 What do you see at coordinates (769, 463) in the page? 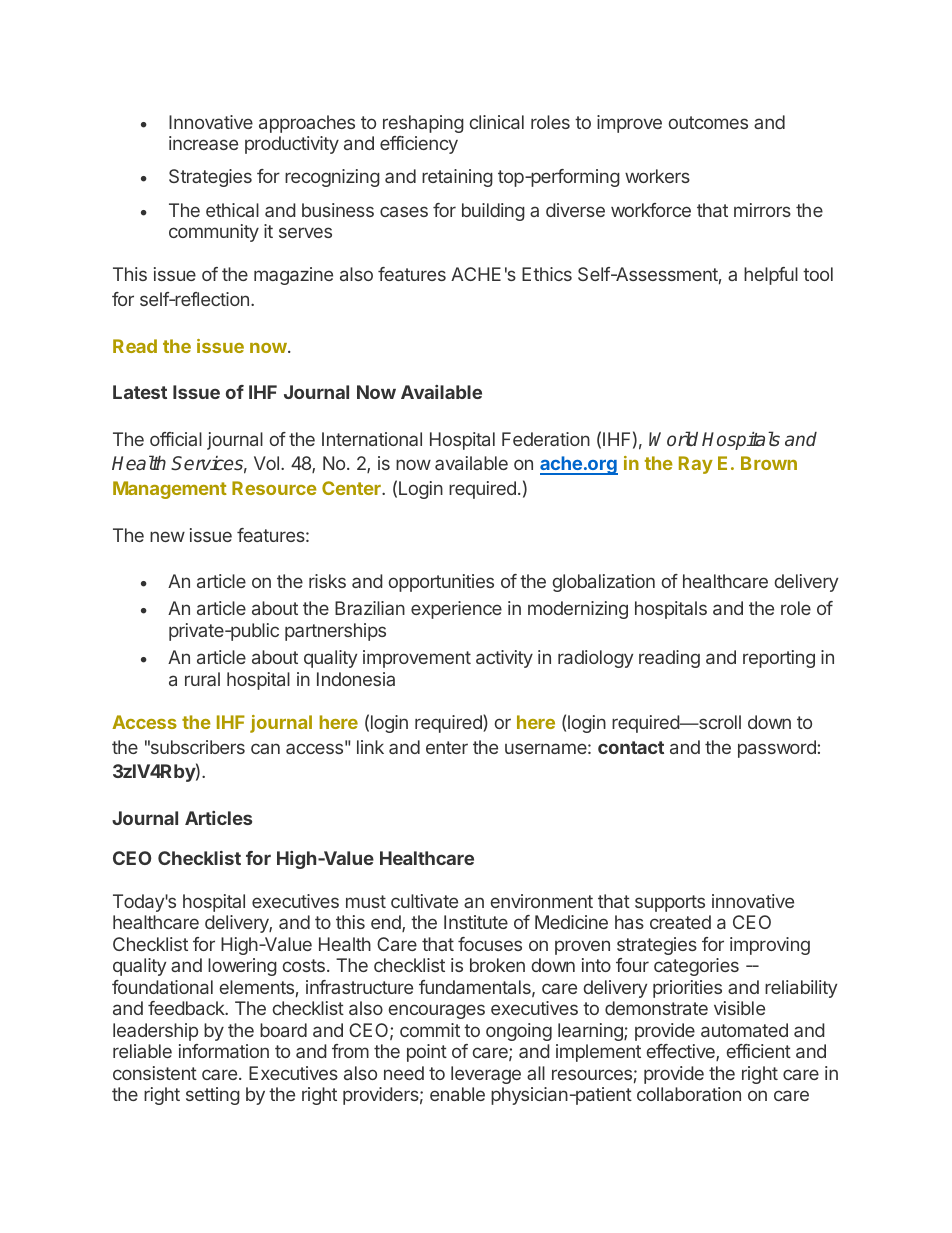
I see `Brown` at bounding box center [769, 463].
